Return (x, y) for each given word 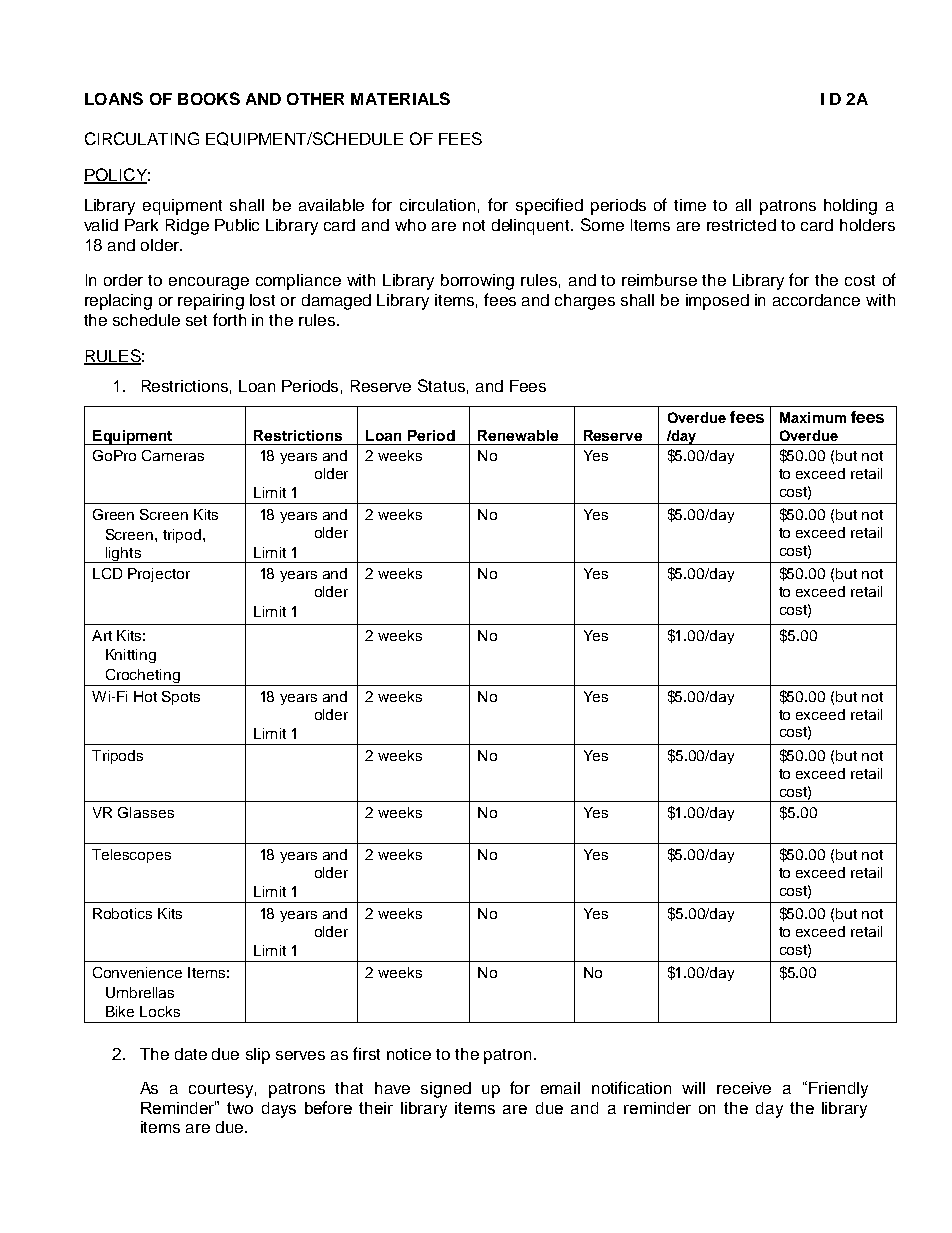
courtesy (222, 1090)
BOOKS (209, 98)
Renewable (518, 435)
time (690, 205)
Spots (181, 698)
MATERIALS (400, 98)
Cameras (173, 455)
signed (446, 1090)
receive (744, 1088)
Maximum (813, 417)
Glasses (146, 812)
